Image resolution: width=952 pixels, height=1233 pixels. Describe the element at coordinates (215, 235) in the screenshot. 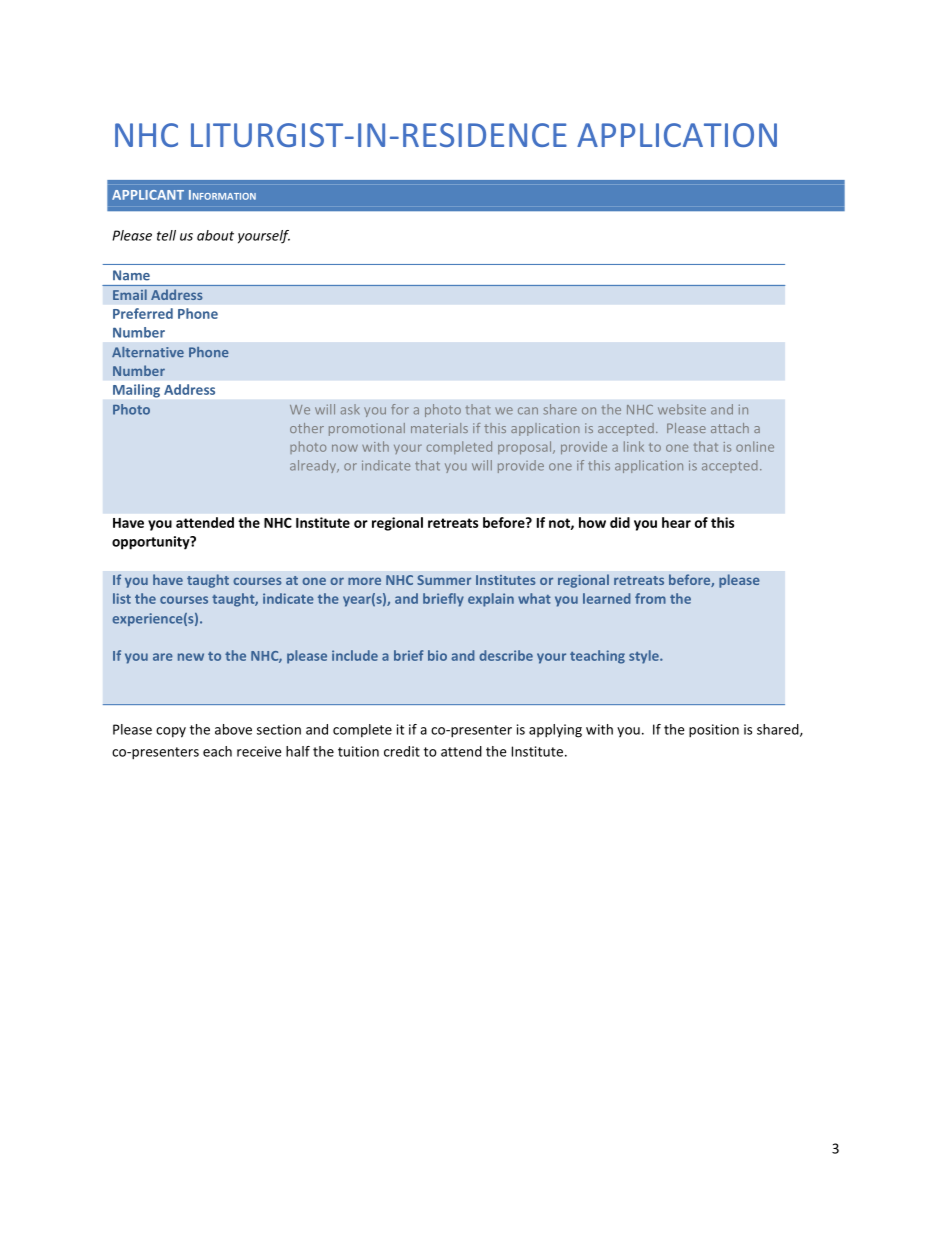

I see `about` at that location.
